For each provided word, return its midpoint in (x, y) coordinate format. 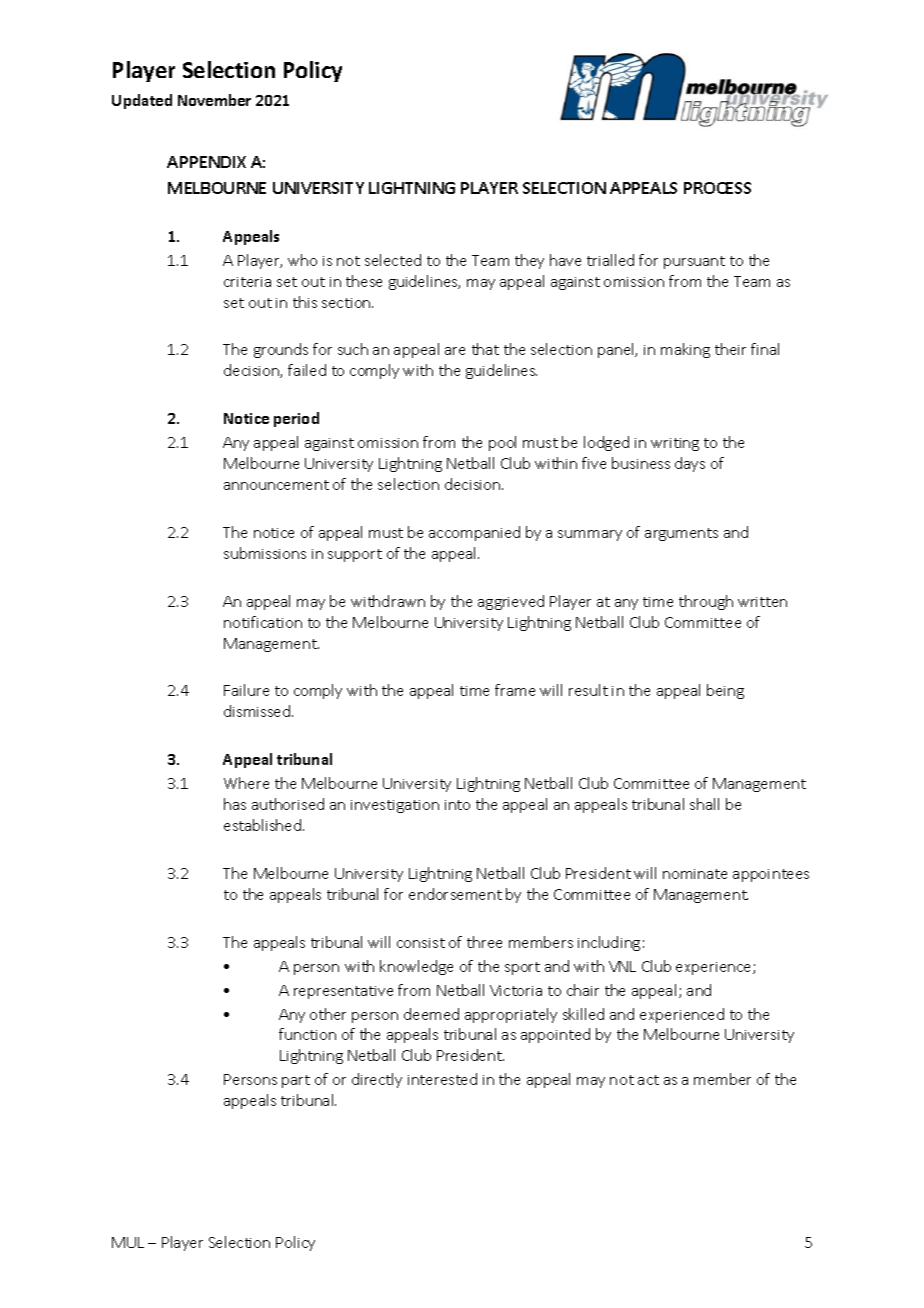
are (455, 351)
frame (515, 690)
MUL (128, 1242)
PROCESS (717, 188)
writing (675, 444)
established (264, 825)
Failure (246, 690)
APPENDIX (206, 162)
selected (393, 260)
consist (421, 943)
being (725, 691)
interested (442, 1079)
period (296, 419)
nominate (695, 874)
